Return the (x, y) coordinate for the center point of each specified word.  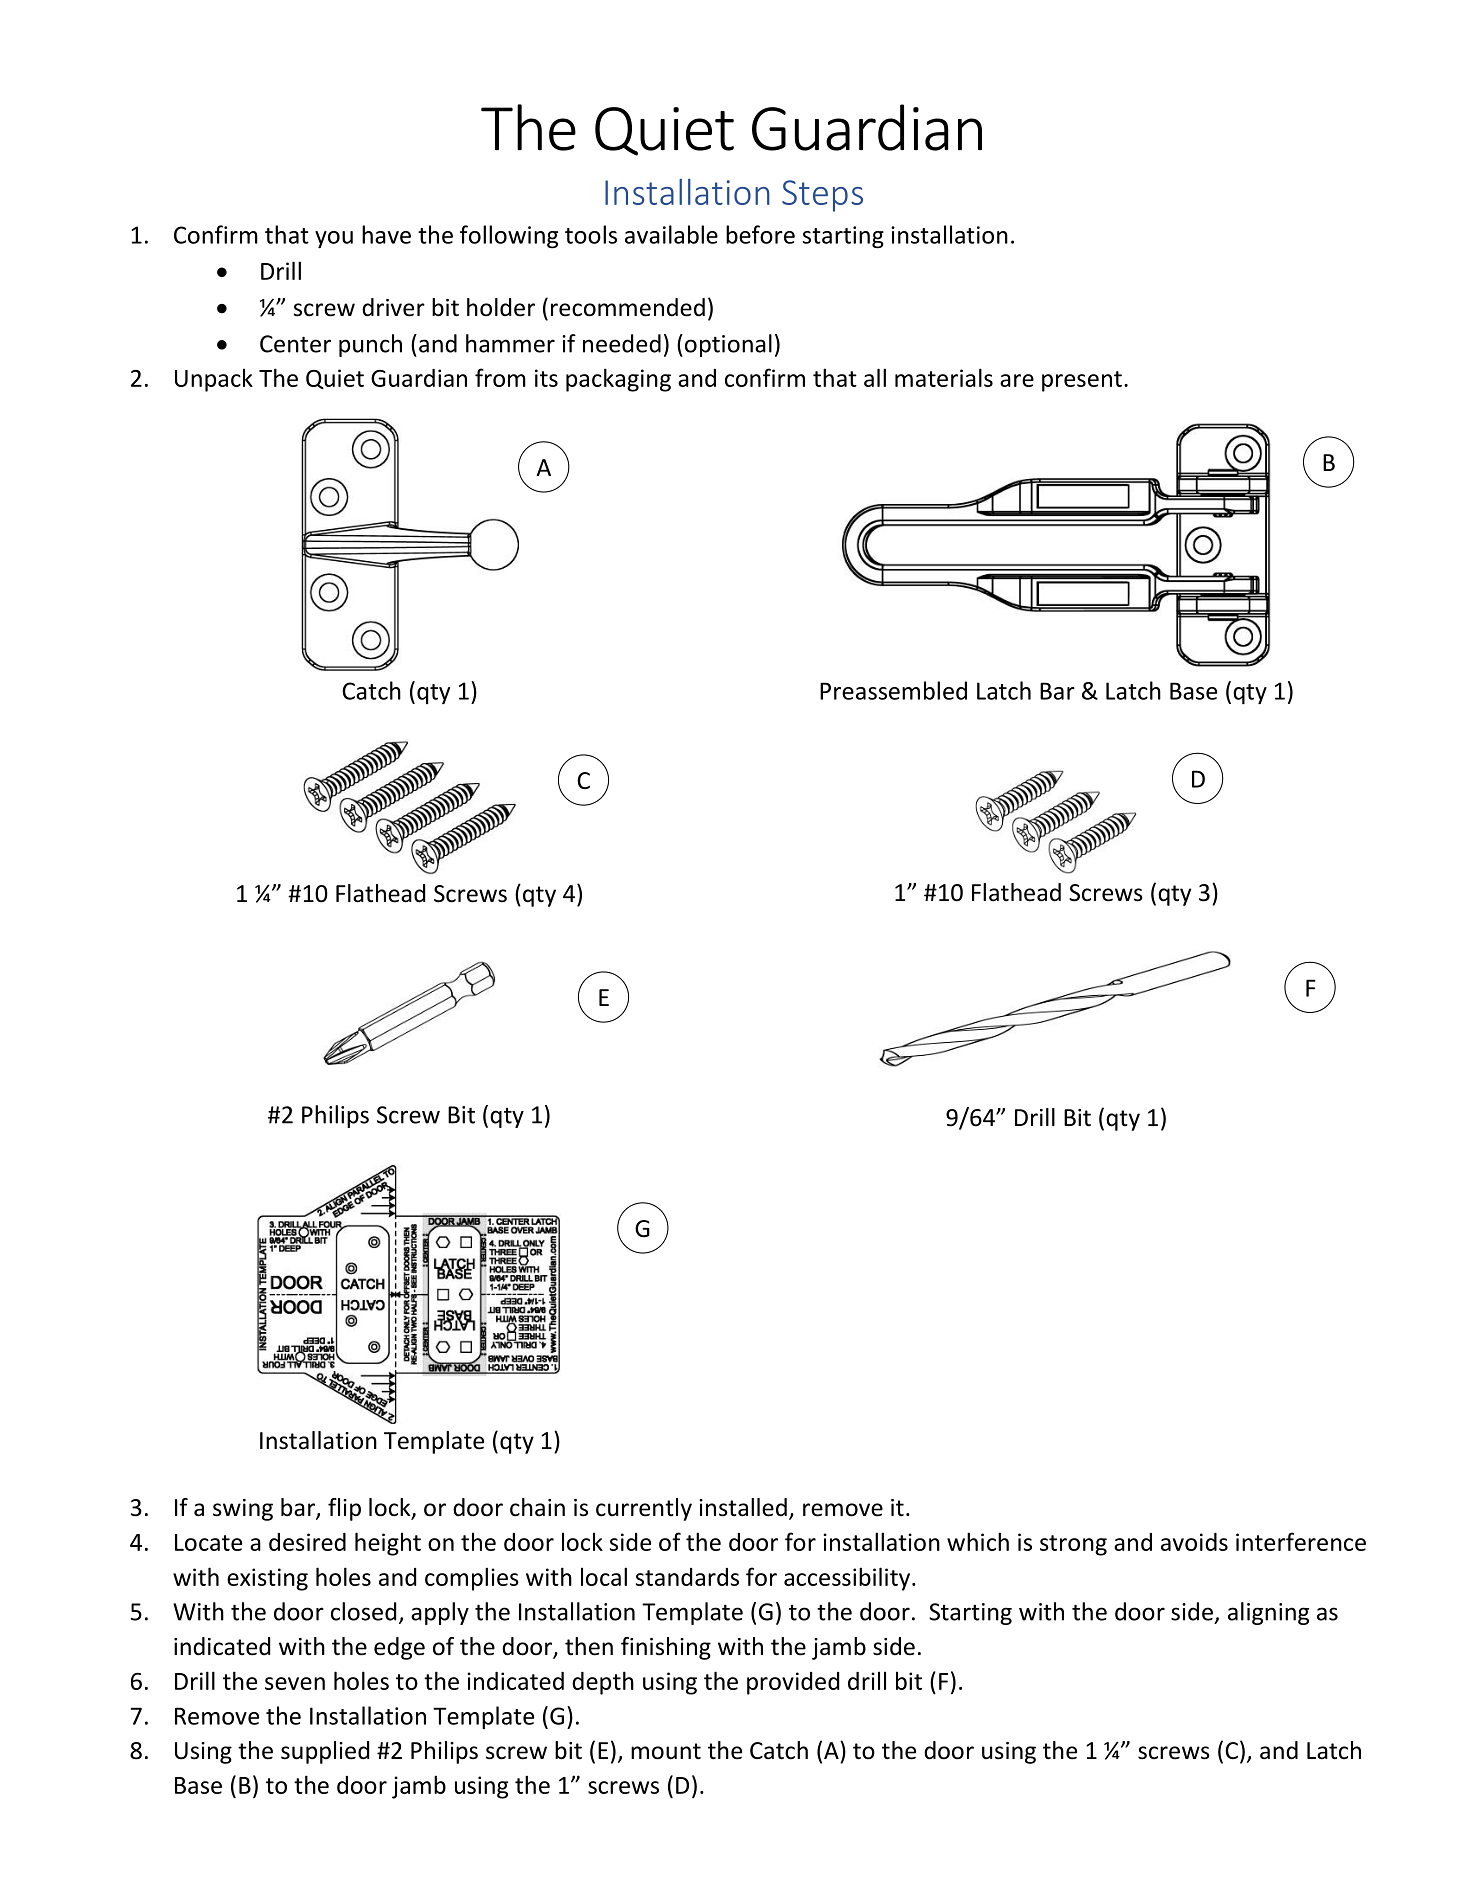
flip (344, 1509)
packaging (618, 380)
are (1017, 380)
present (1082, 381)
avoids (1194, 1542)
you (334, 239)
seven (295, 1683)
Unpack (214, 380)
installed (743, 1507)
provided (793, 1683)
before (760, 234)
